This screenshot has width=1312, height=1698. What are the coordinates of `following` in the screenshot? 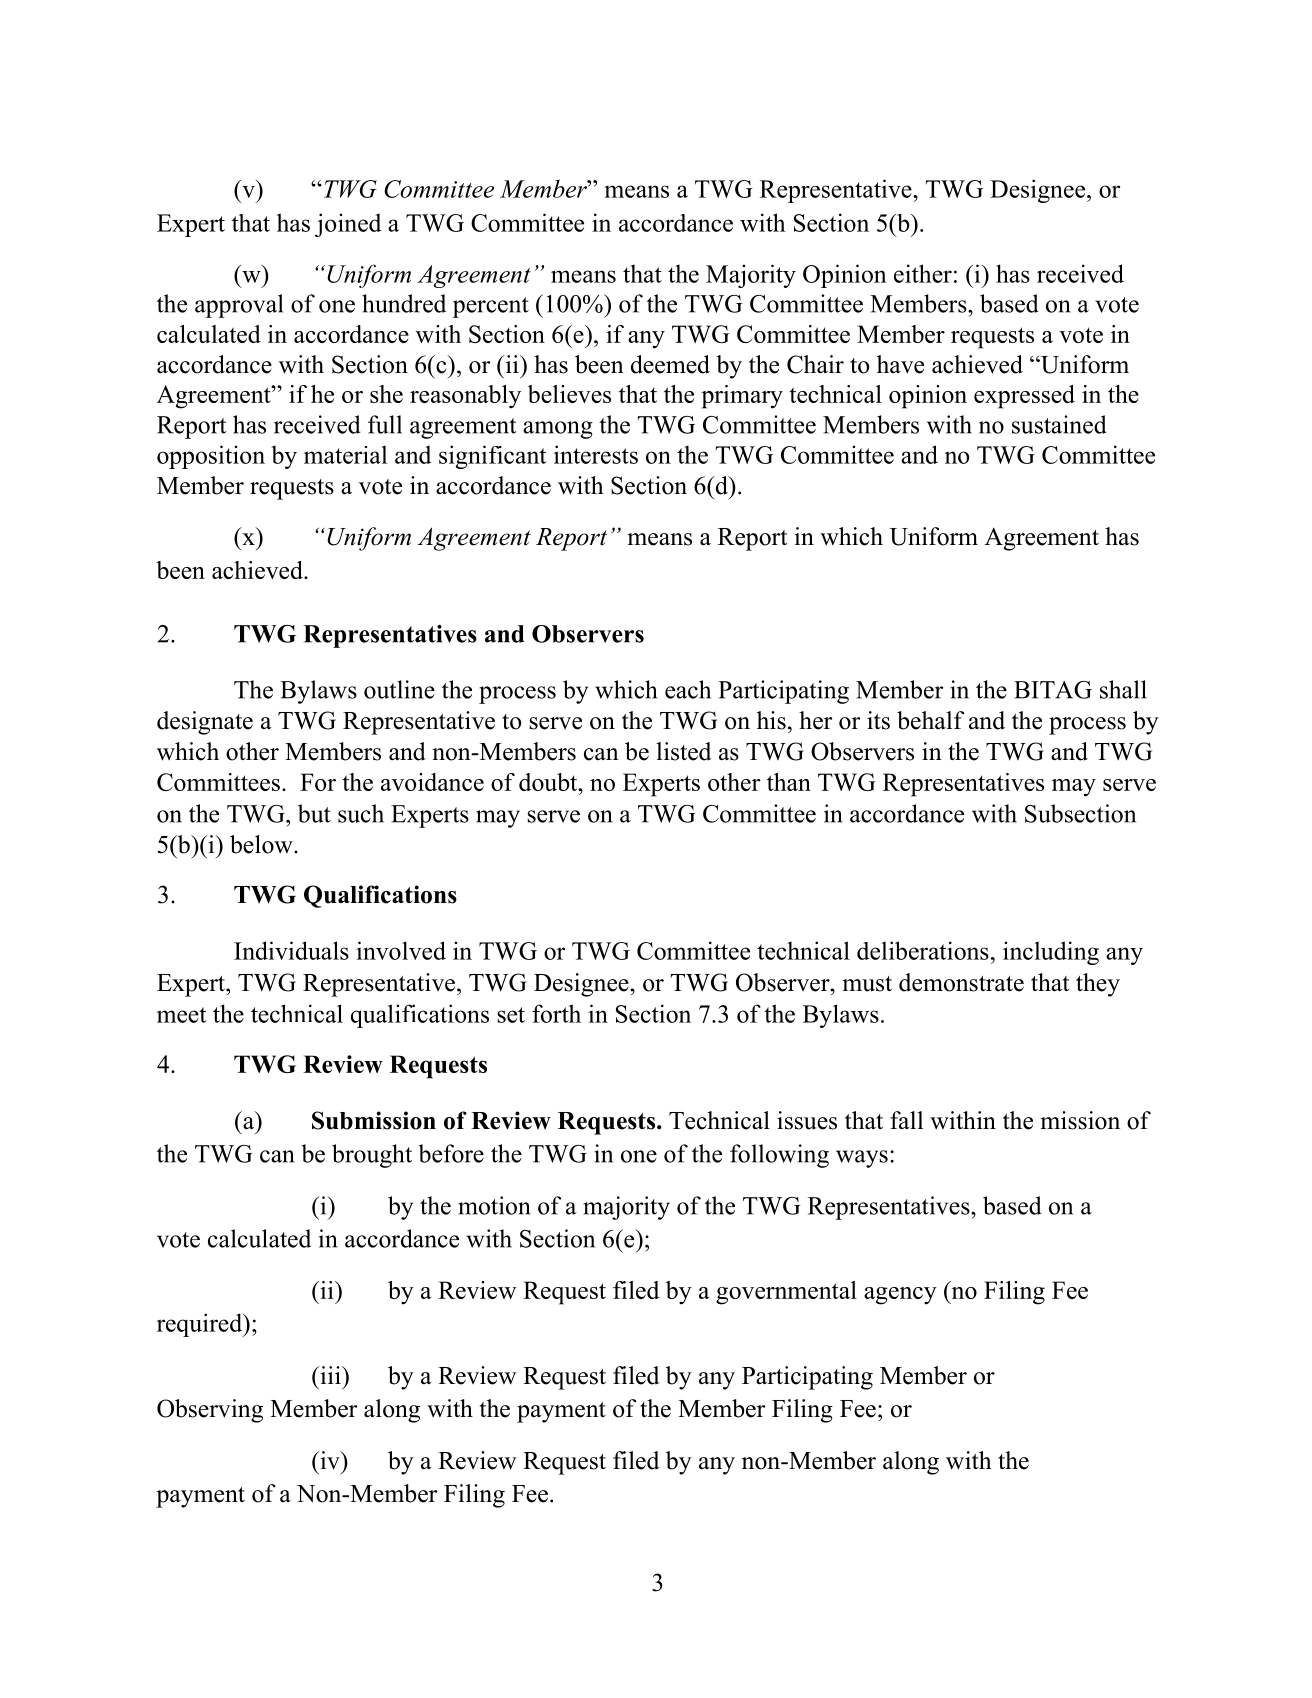 It's located at (779, 1156).
